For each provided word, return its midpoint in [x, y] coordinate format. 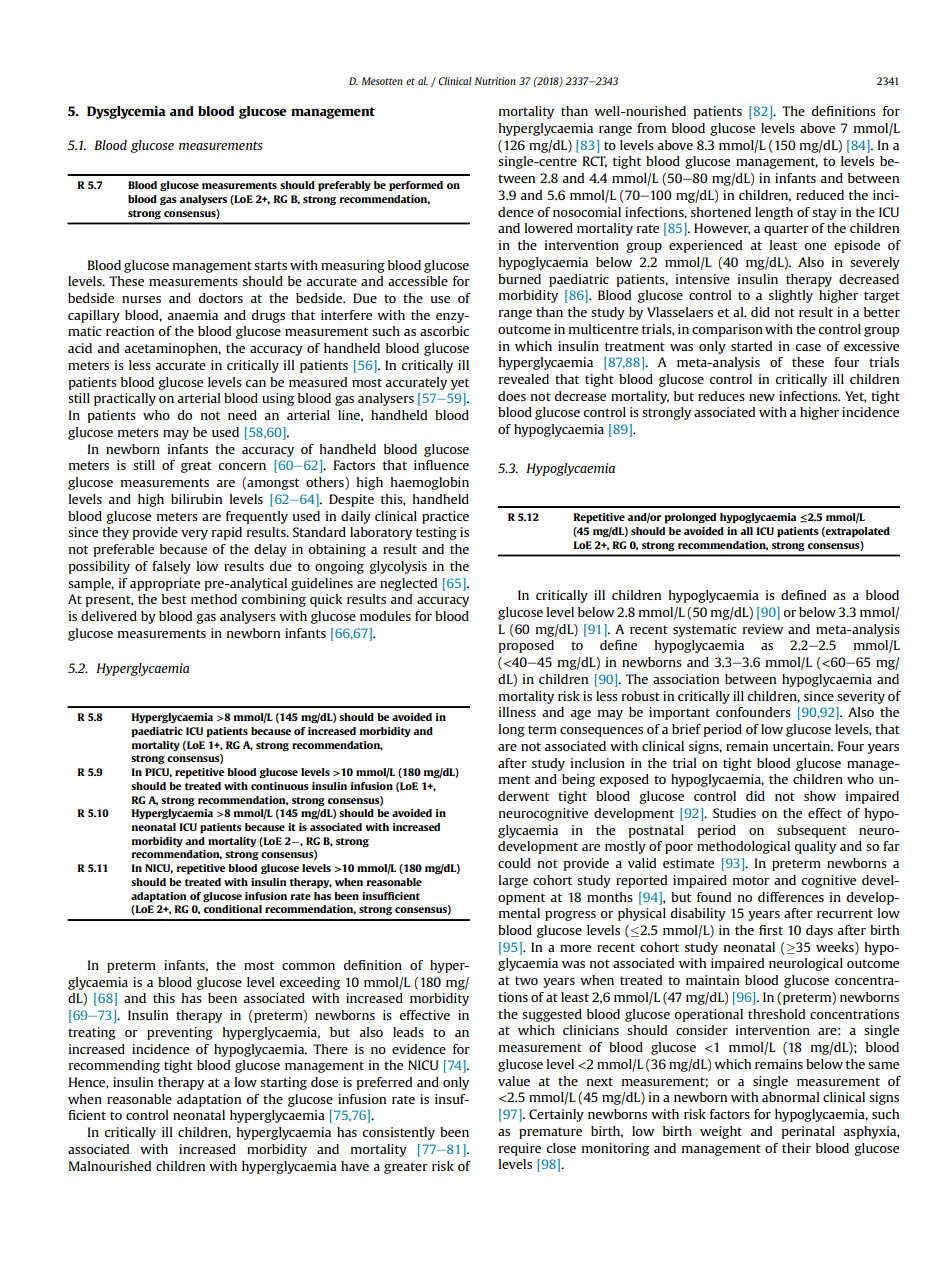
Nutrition [495, 81]
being [578, 780]
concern [242, 466]
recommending [114, 1066]
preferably [344, 186]
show [820, 796]
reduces [721, 396]
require [520, 1149]
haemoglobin [430, 483]
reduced [820, 195]
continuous [280, 786]
